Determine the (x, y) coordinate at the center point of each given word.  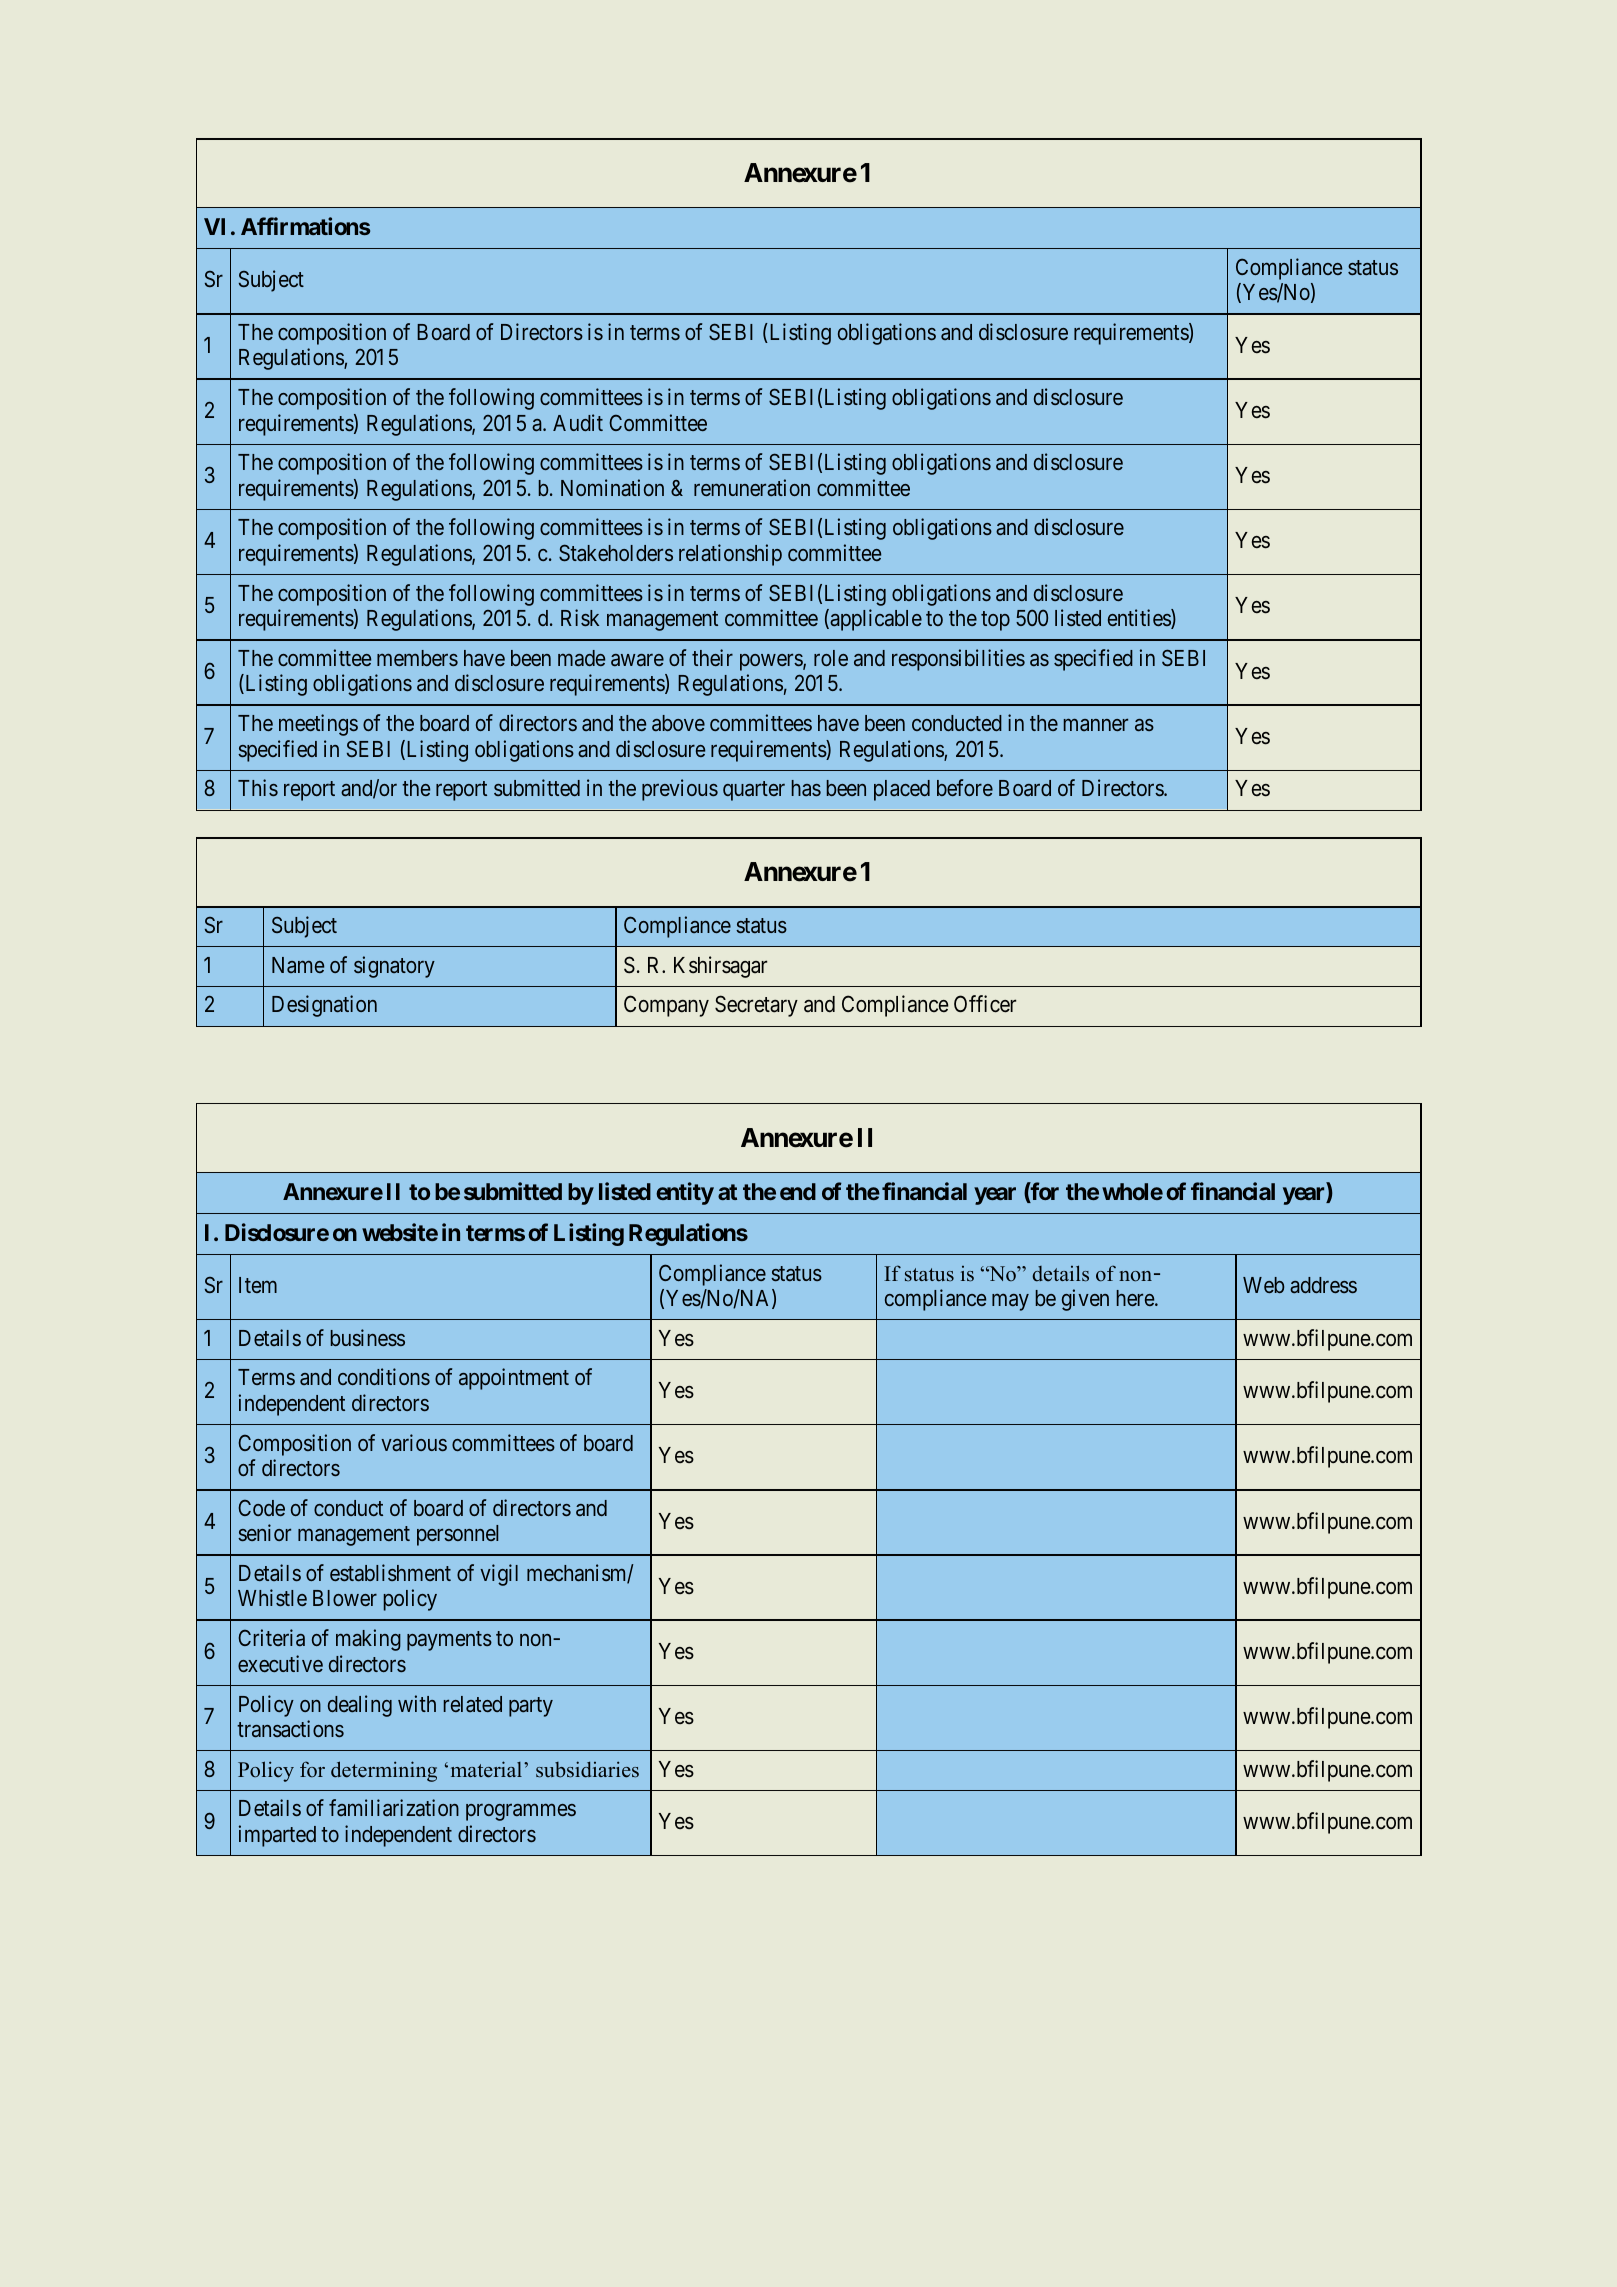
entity (685, 1193)
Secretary (756, 1006)
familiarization (394, 1807)
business (368, 1337)
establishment (390, 1572)
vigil (499, 1575)
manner (1096, 725)
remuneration (752, 487)
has (806, 788)
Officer (985, 1004)
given (1085, 1300)
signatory (394, 967)
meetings (318, 725)
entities (1140, 619)
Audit (578, 422)
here (1136, 1298)
